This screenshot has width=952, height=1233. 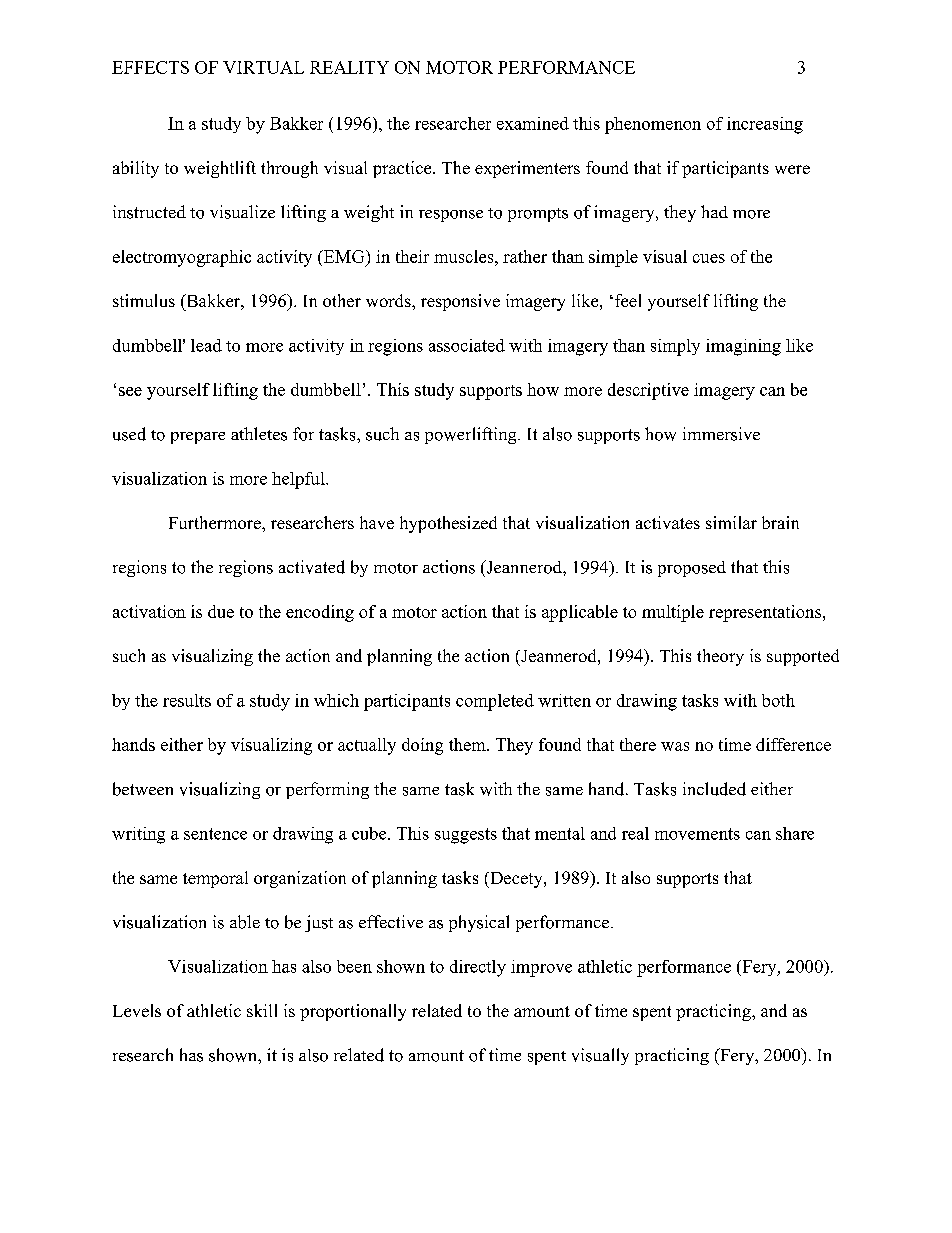 What do you see at coordinates (533, 123) in the screenshot?
I see `examined` at bounding box center [533, 123].
